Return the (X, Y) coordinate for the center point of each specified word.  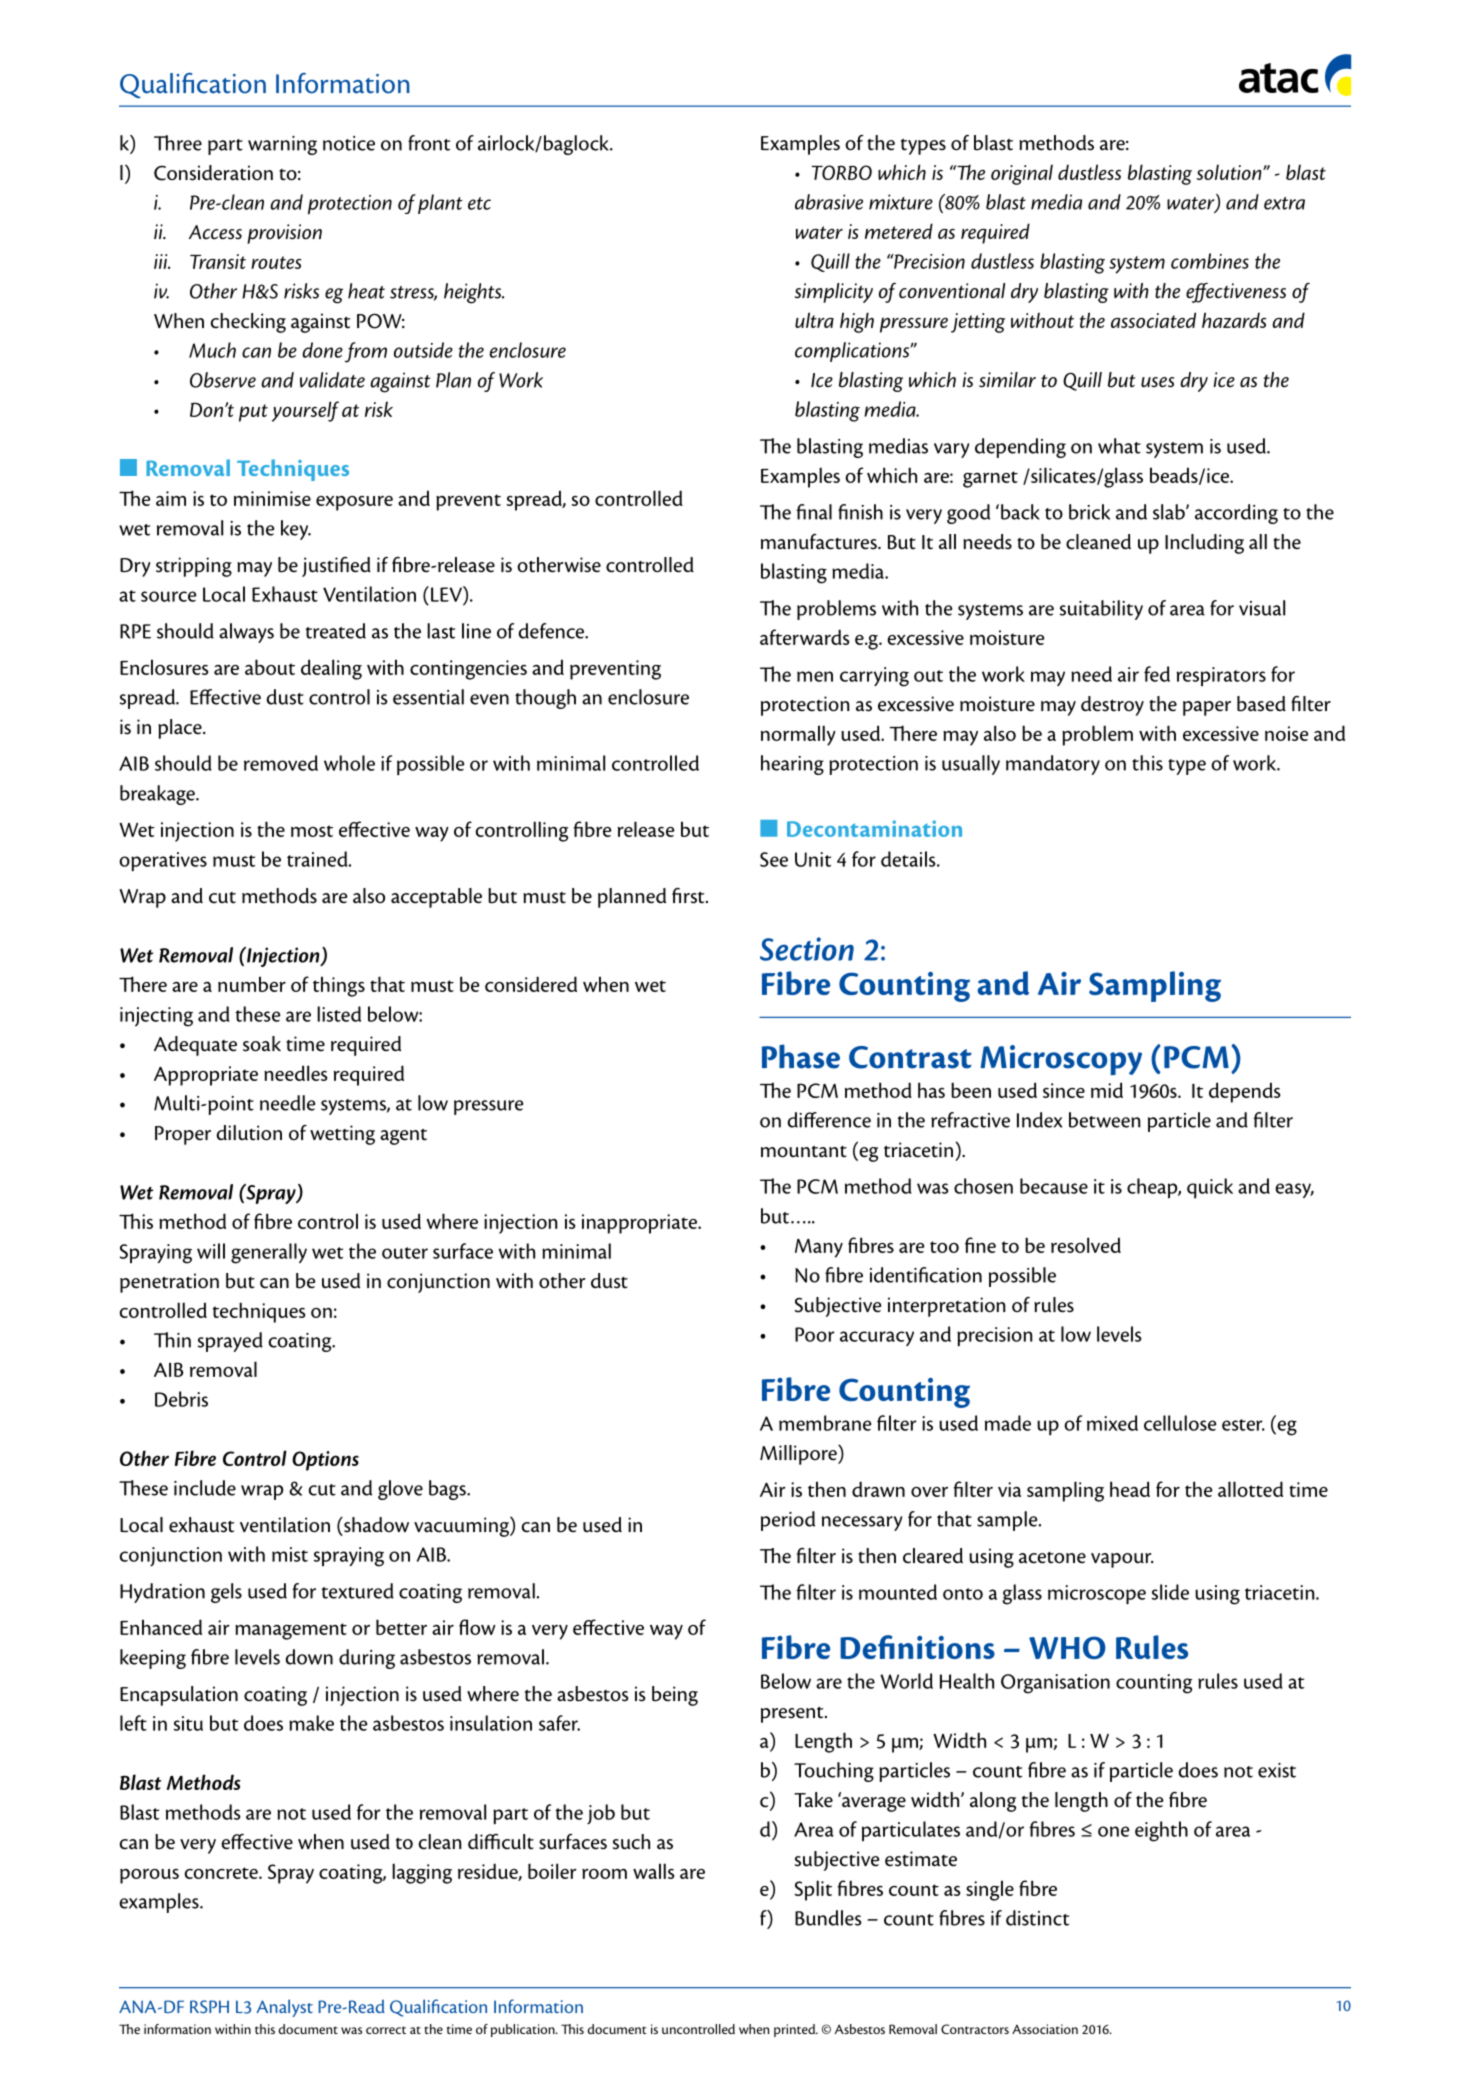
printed (796, 2030)
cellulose (1180, 1423)
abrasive (829, 202)
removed (281, 763)
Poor (815, 1334)
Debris (181, 1399)
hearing (792, 765)
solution (1230, 172)
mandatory (1053, 765)
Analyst (284, 2008)
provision (284, 234)
